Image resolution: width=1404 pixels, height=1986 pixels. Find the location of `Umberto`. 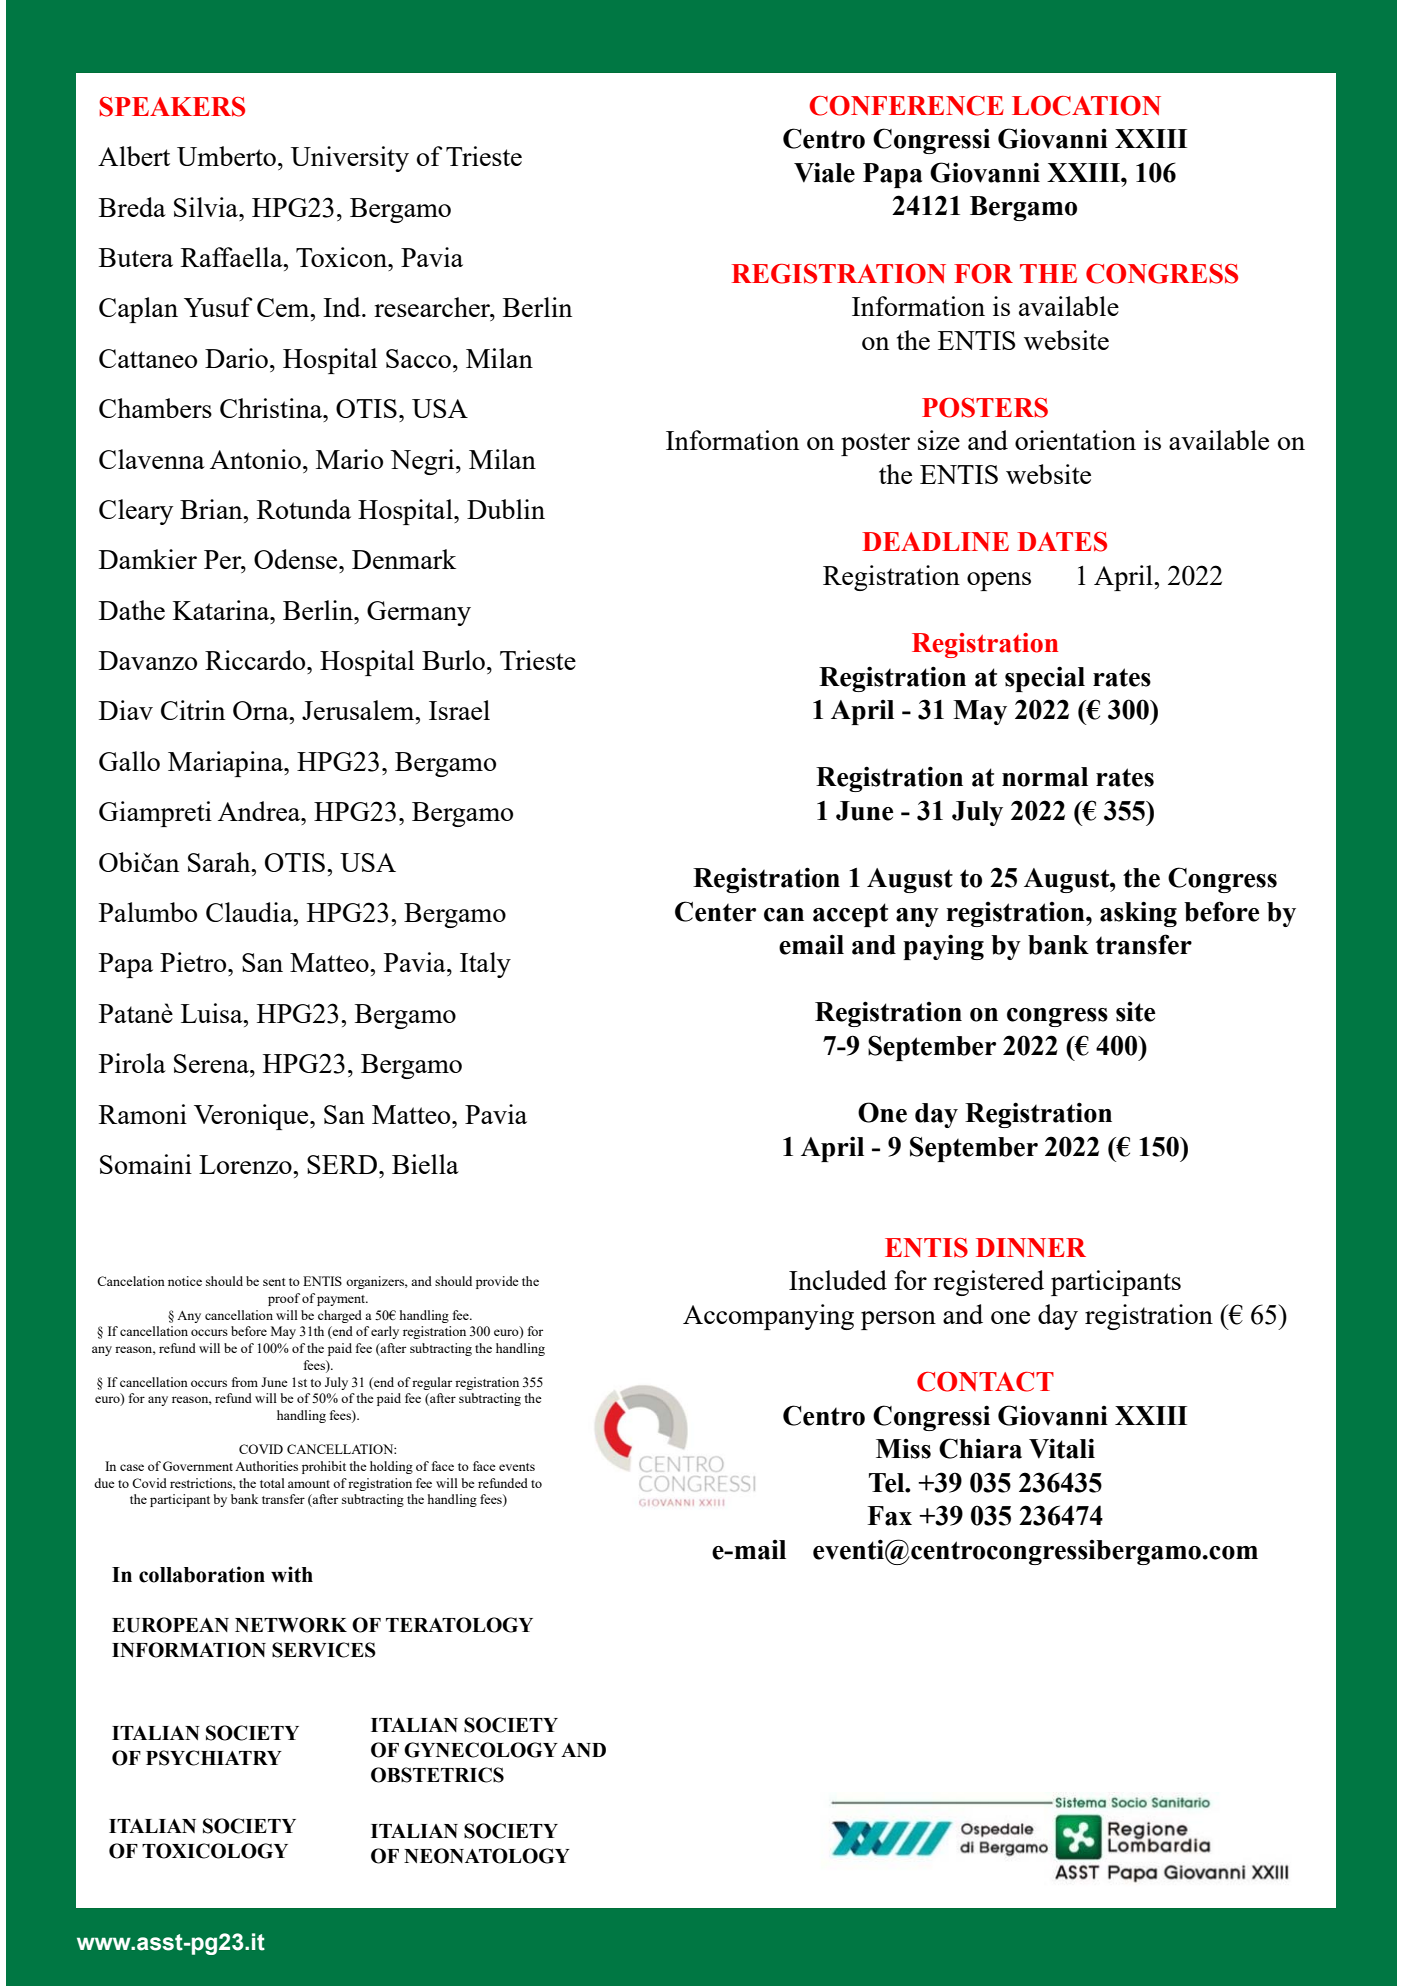

Umberto is located at coordinates (226, 156).
